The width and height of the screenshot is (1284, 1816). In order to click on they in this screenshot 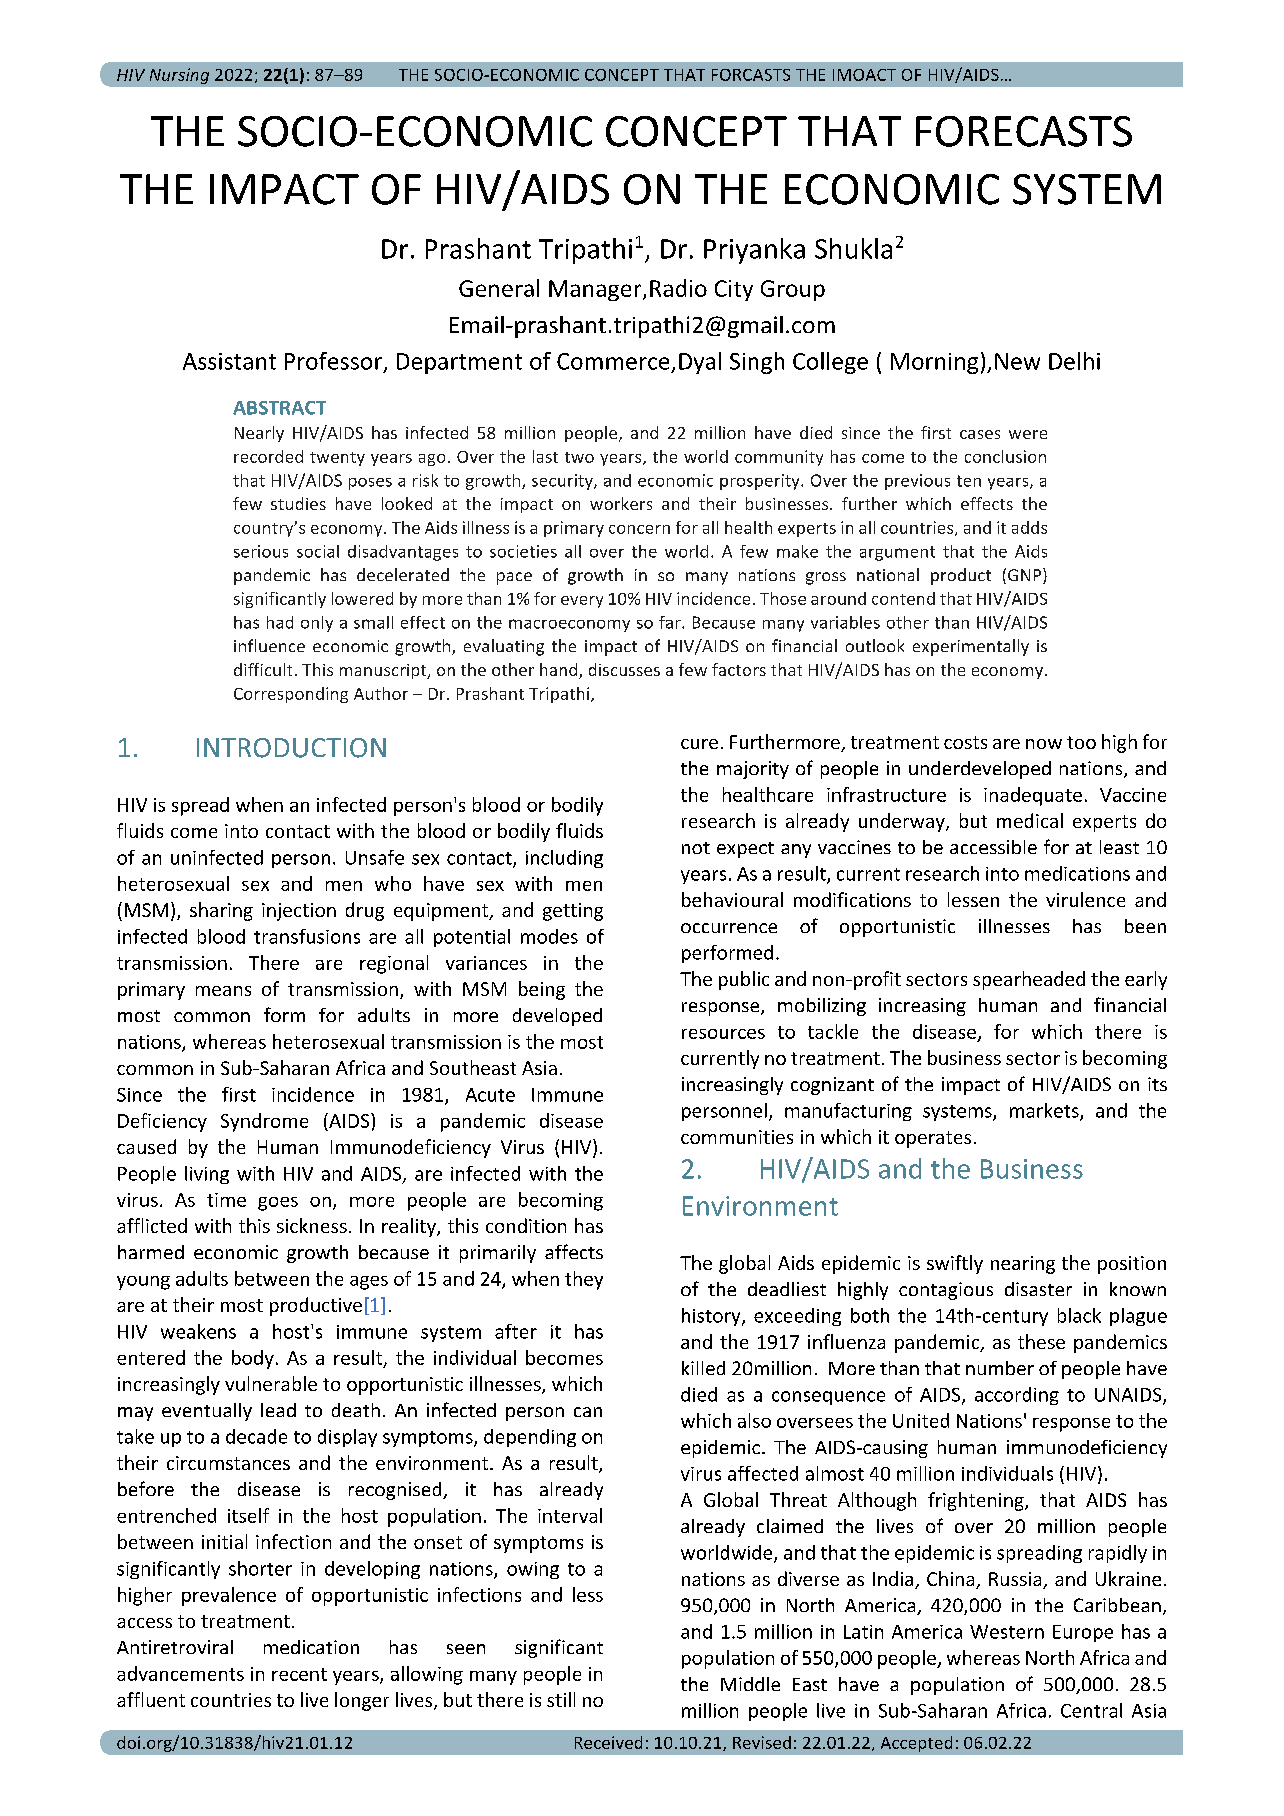, I will do `click(584, 1280)`.
